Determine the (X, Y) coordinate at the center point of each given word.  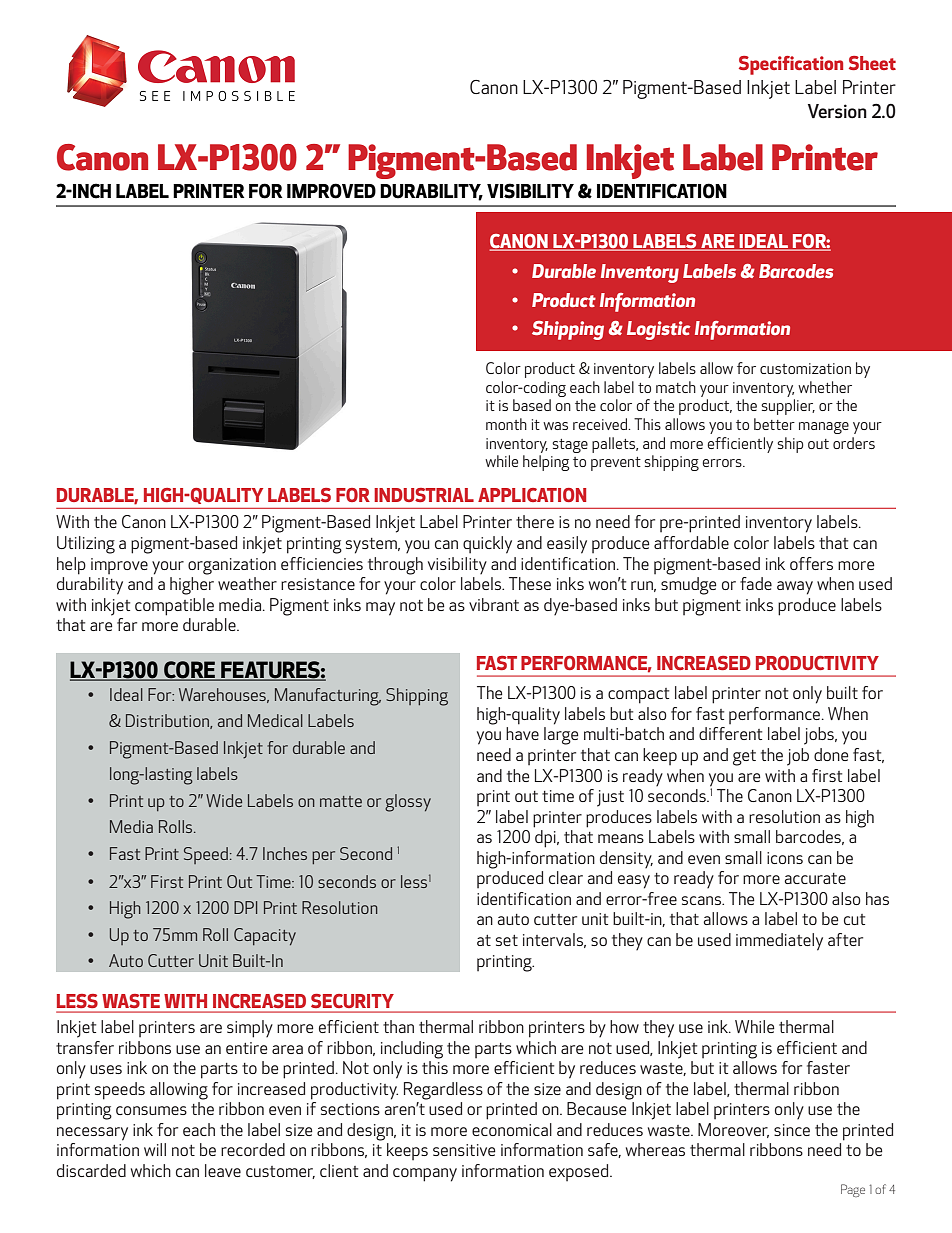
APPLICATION (532, 495)
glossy (408, 803)
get (744, 758)
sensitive (464, 1150)
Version (837, 111)
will (155, 1149)
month (506, 424)
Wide (224, 800)
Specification (791, 65)
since (792, 1130)
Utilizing (86, 545)
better (774, 424)
